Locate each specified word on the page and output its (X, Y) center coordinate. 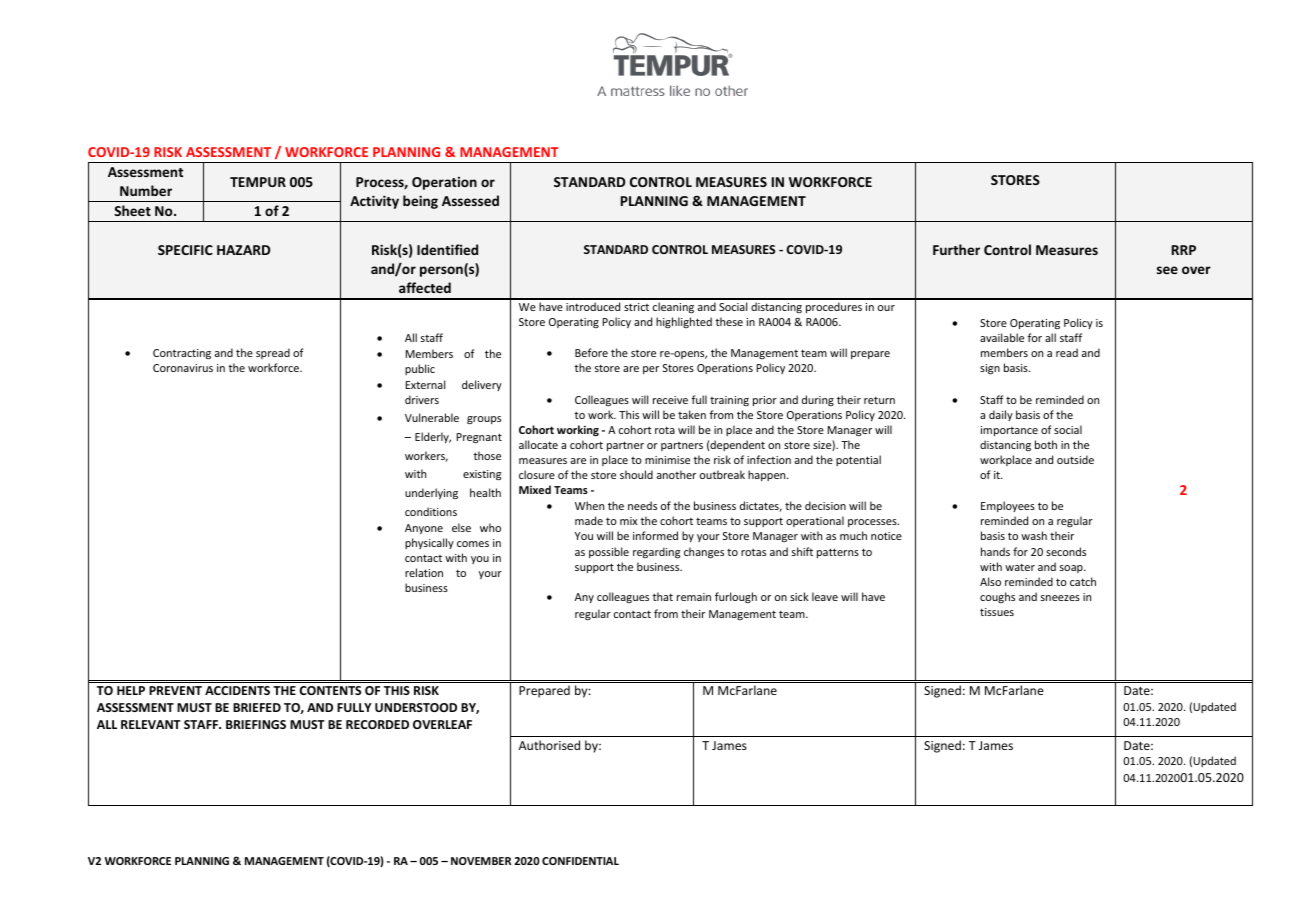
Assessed (470, 200)
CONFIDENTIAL (580, 861)
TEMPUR (258, 182)
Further (956, 249)
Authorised (549, 745)
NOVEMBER (481, 861)
